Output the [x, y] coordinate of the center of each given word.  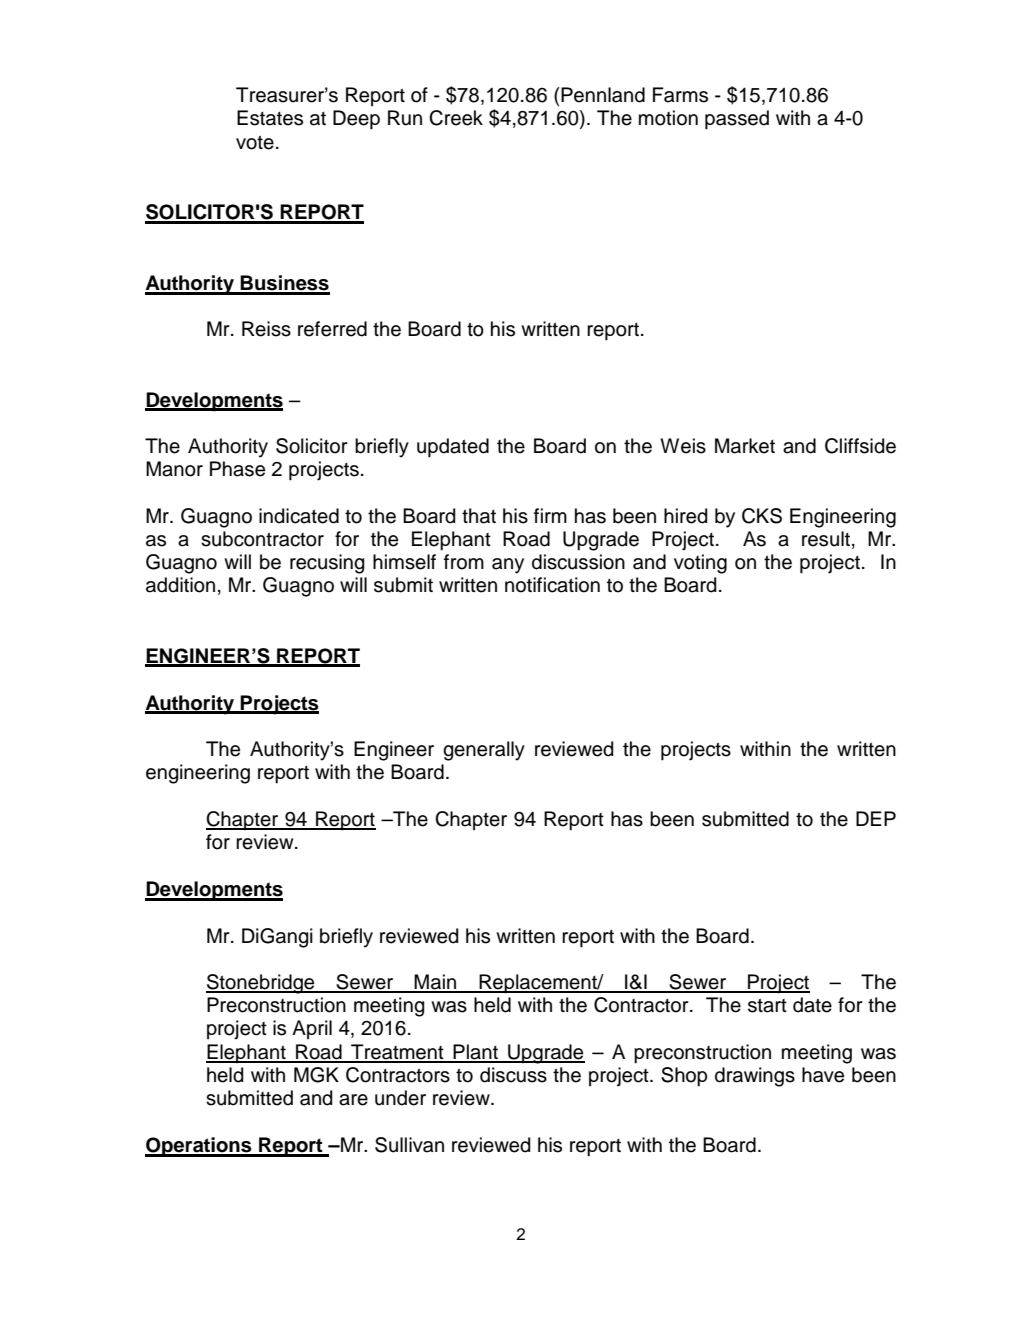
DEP [876, 818]
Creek [456, 118]
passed [737, 120]
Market [745, 446]
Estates [270, 118]
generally [484, 751]
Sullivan [409, 1145]
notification [552, 585]
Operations [199, 1147]
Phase [237, 469]
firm [550, 515]
